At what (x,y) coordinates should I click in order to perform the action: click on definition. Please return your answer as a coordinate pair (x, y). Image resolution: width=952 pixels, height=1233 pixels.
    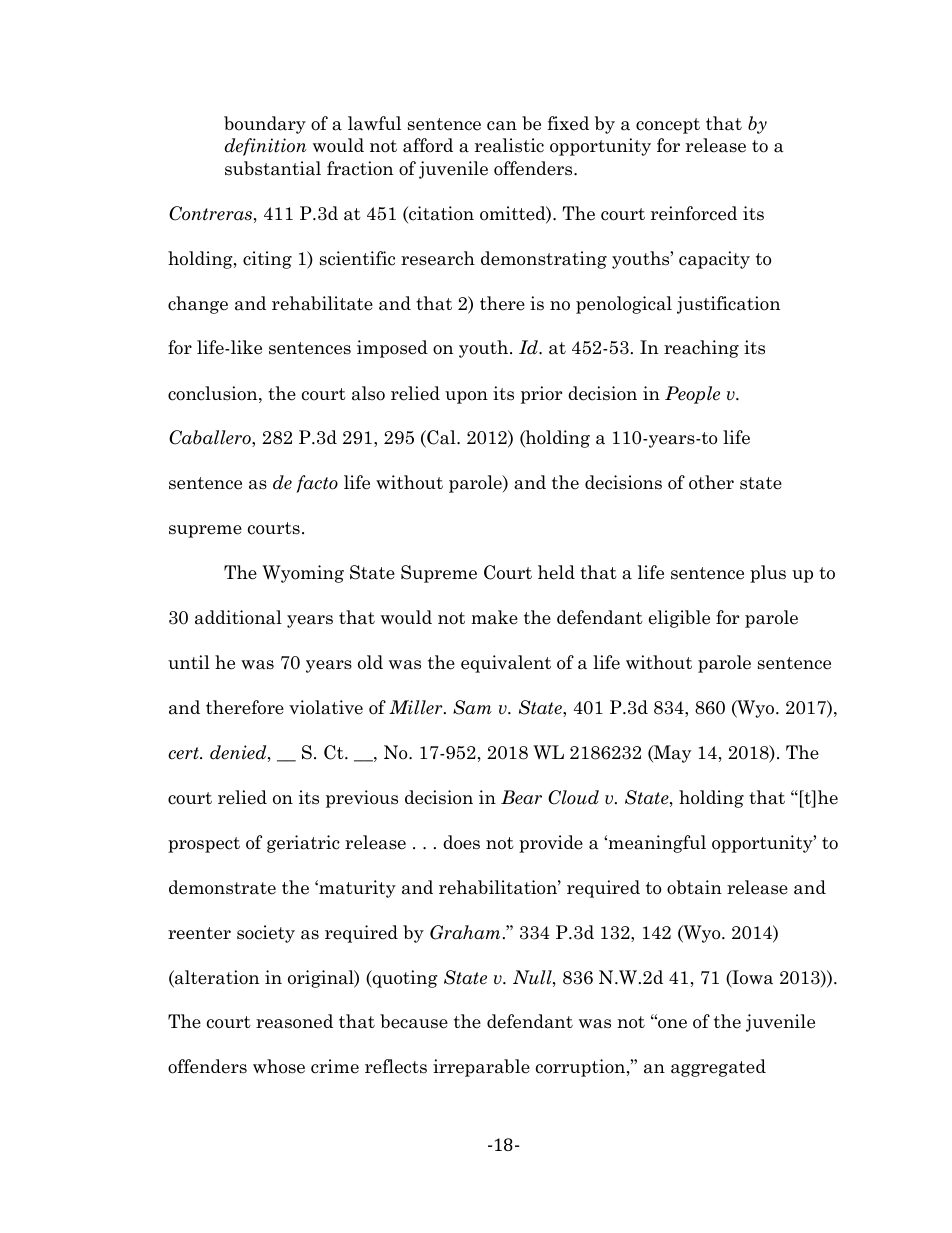
    Looking at the image, I should click on (266, 147).
